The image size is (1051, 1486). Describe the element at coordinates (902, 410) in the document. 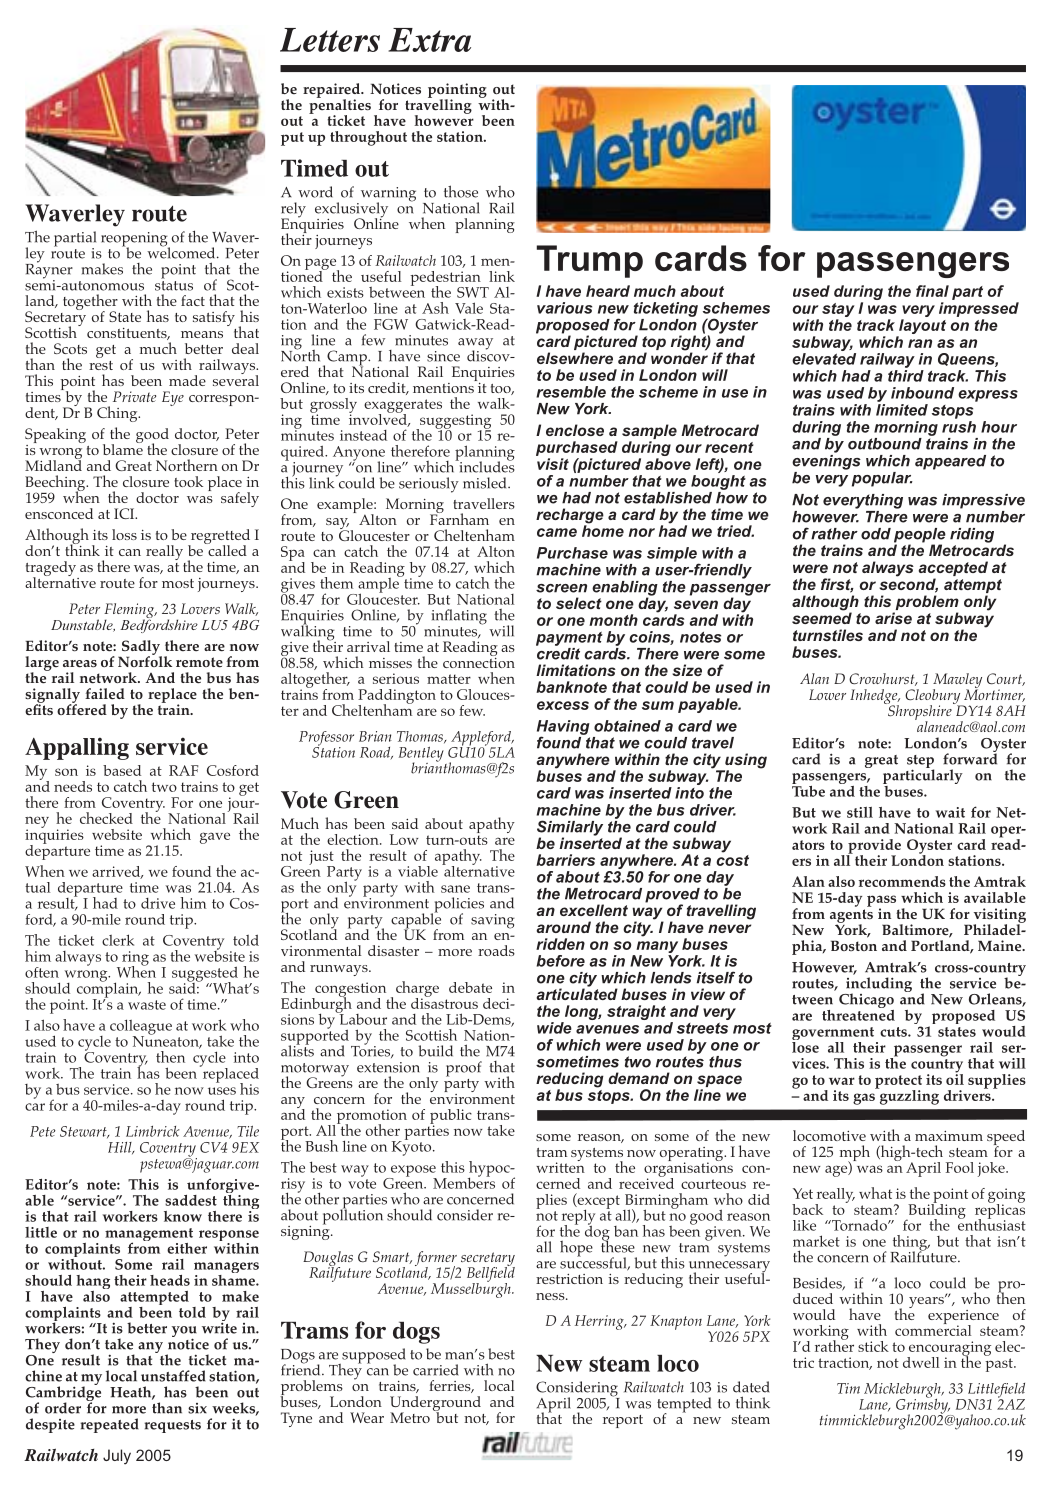

I see `limited` at that location.
